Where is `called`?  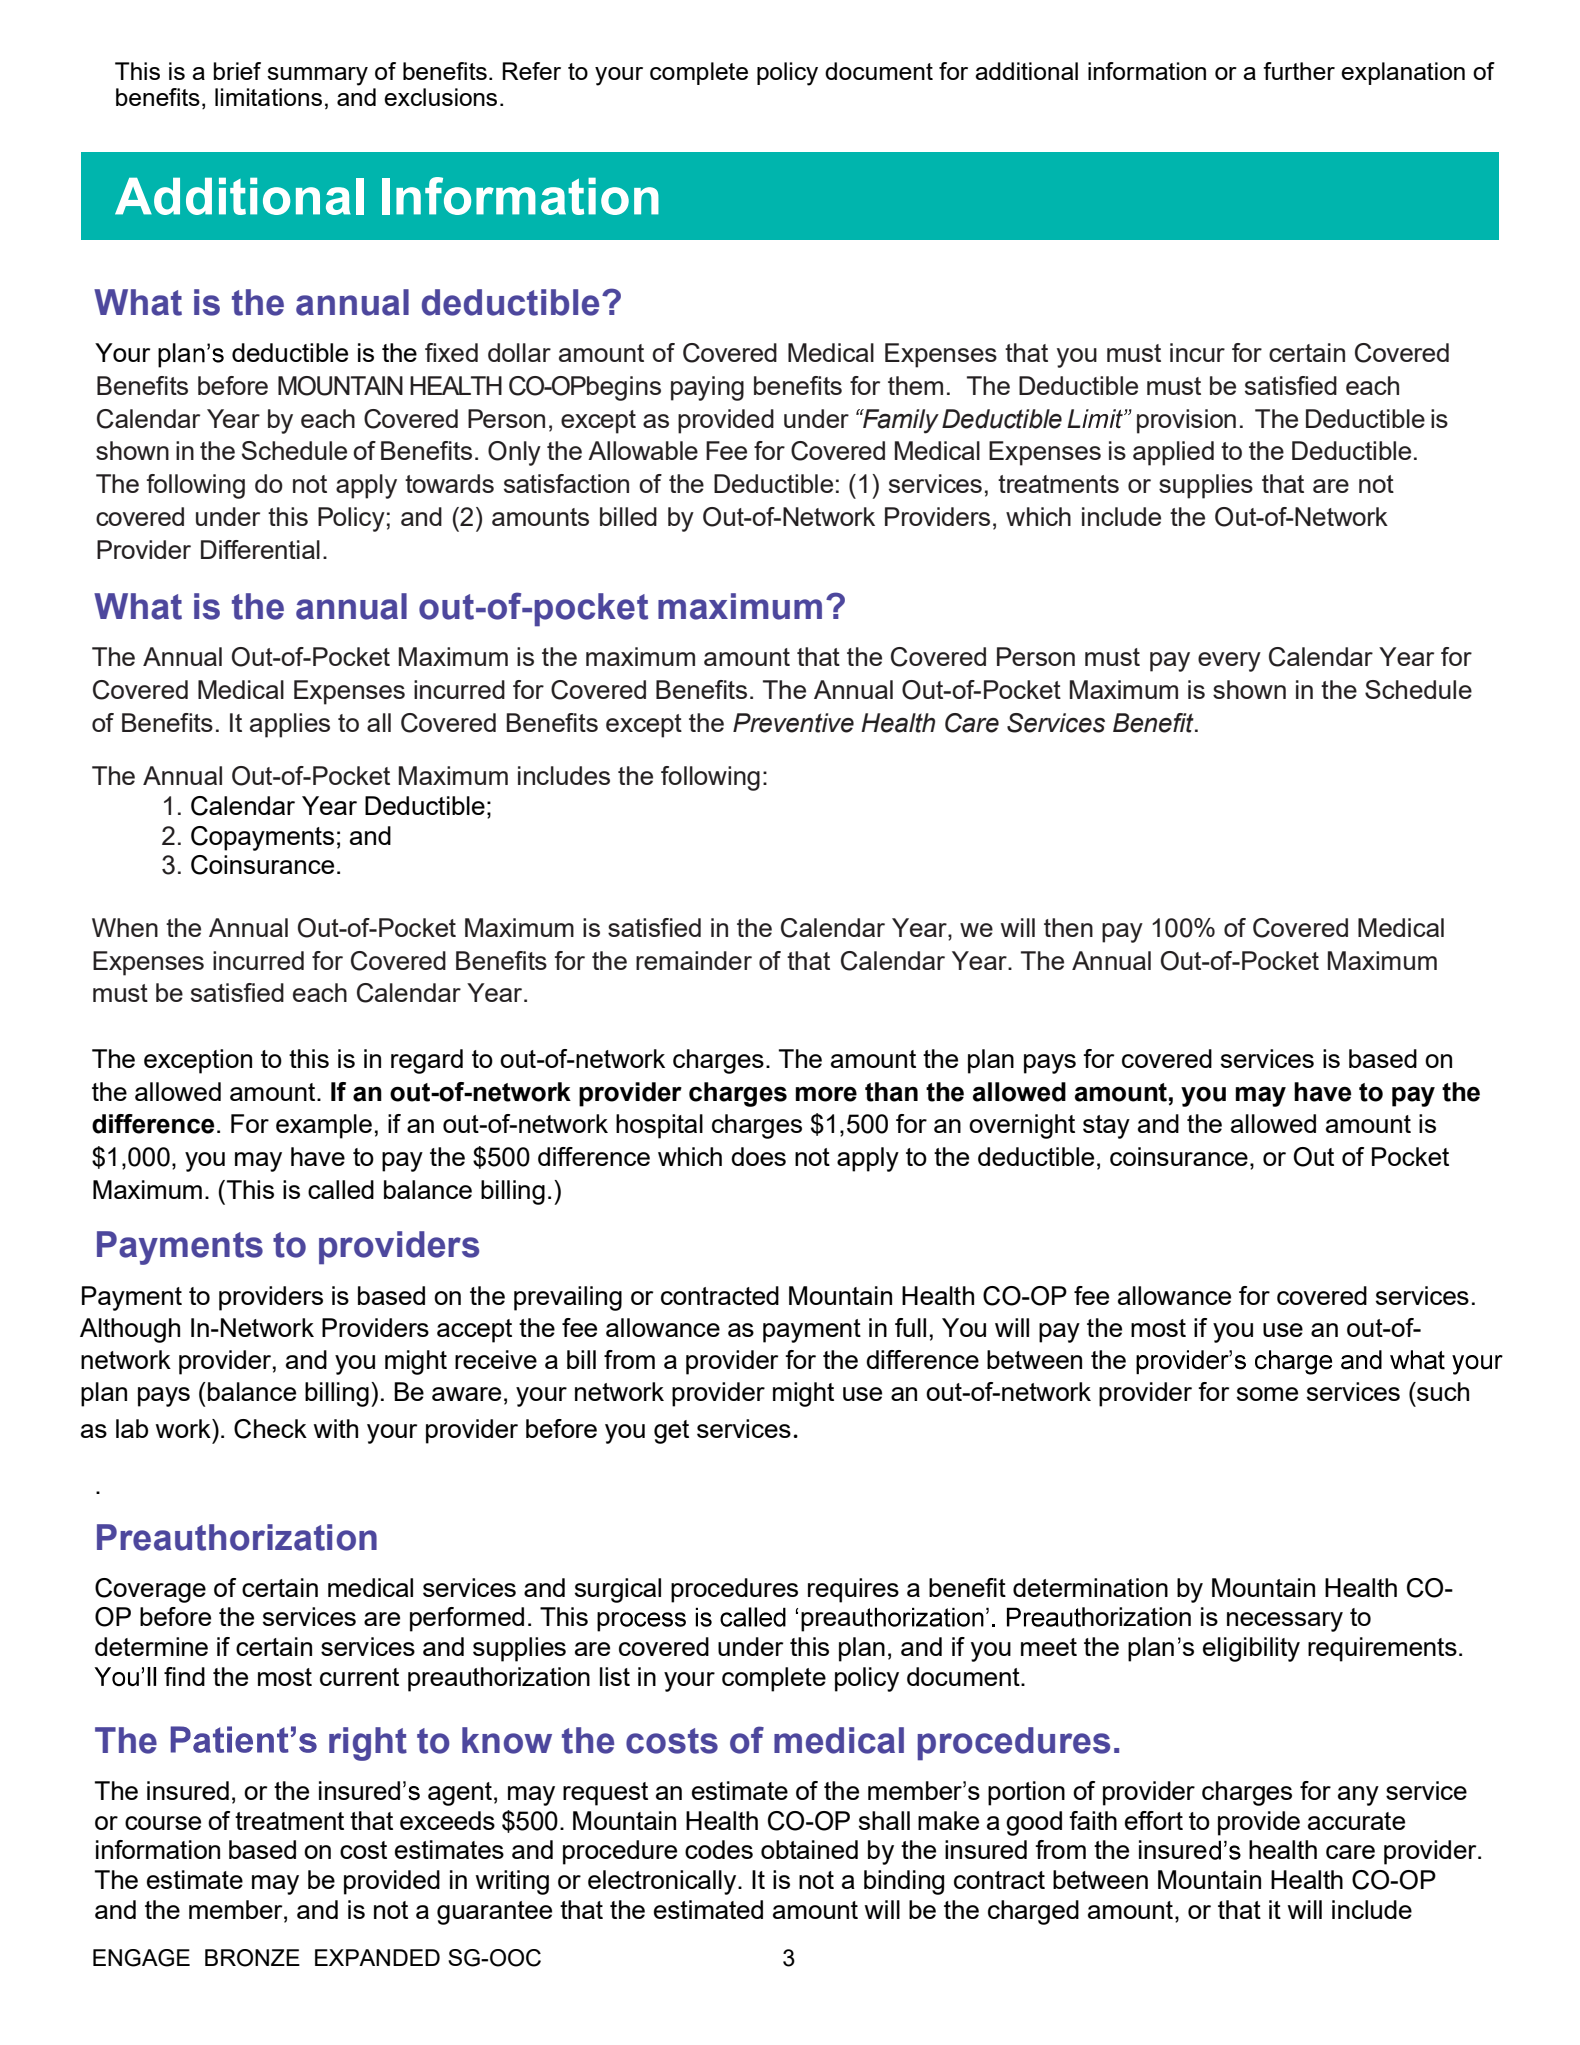 called is located at coordinates (341, 1189).
